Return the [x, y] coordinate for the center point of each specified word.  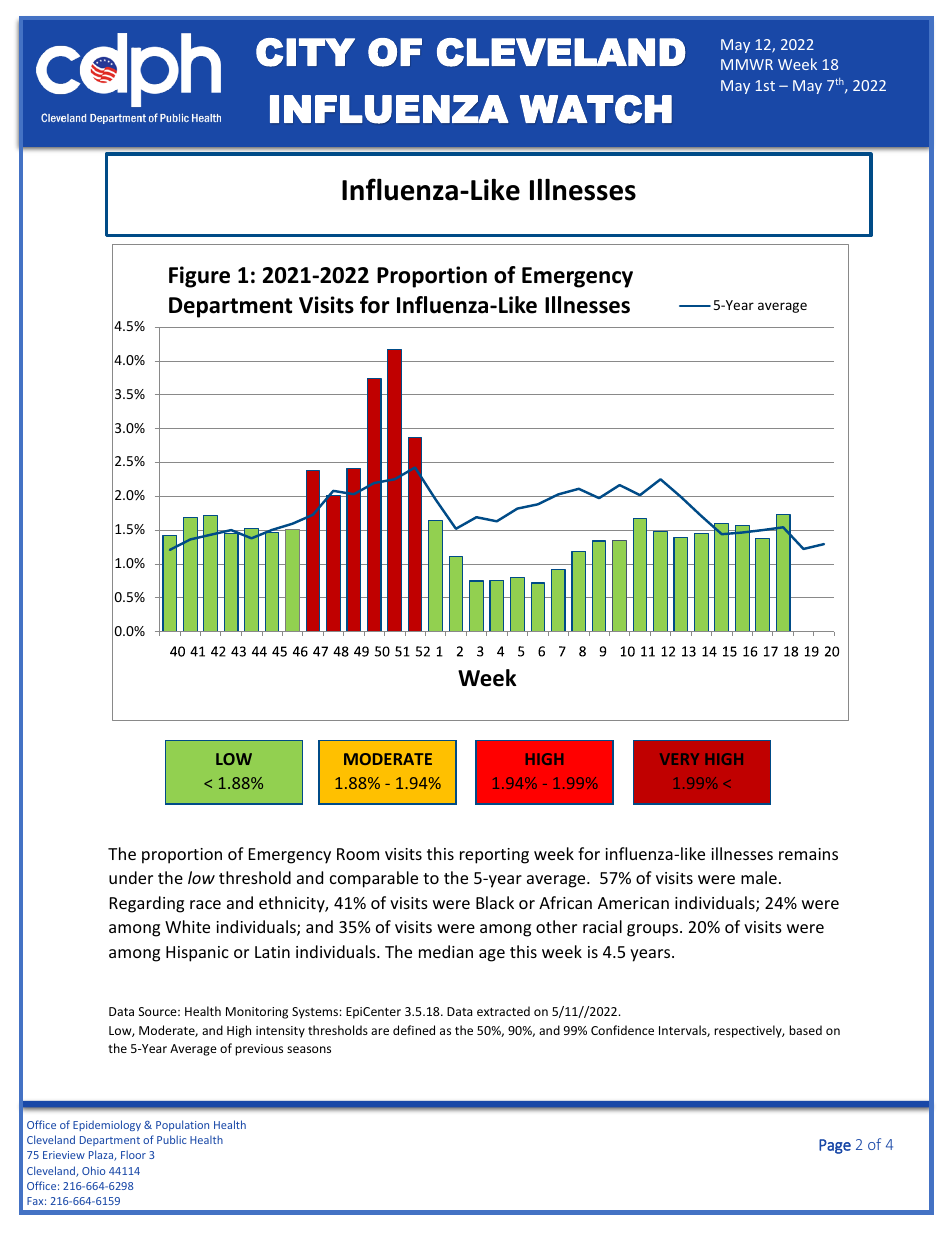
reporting [494, 856]
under [131, 877]
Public [171, 1139]
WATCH [596, 109]
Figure [199, 277]
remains [808, 854]
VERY [679, 759]
